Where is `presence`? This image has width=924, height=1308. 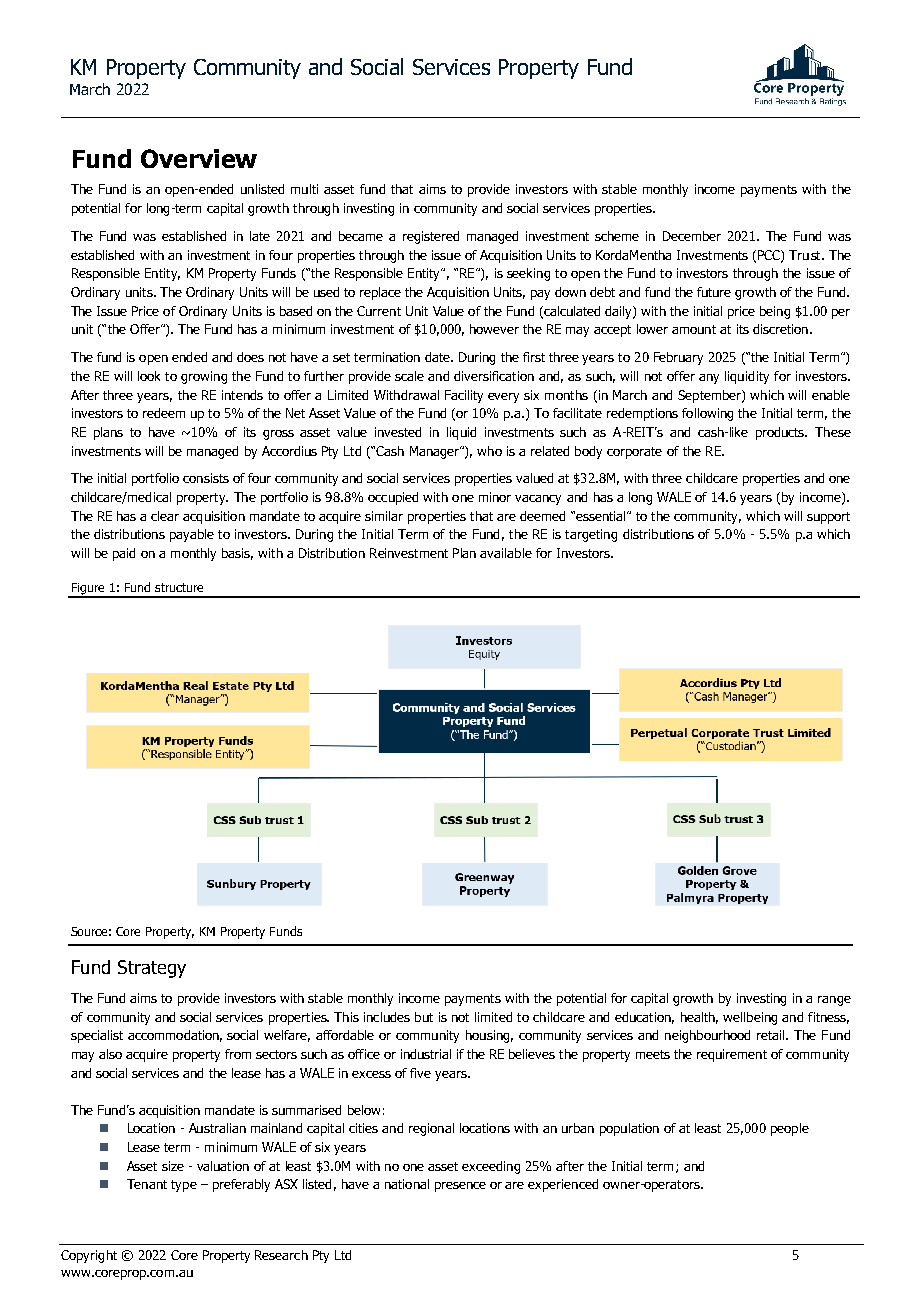 presence is located at coordinates (460, 1187).
